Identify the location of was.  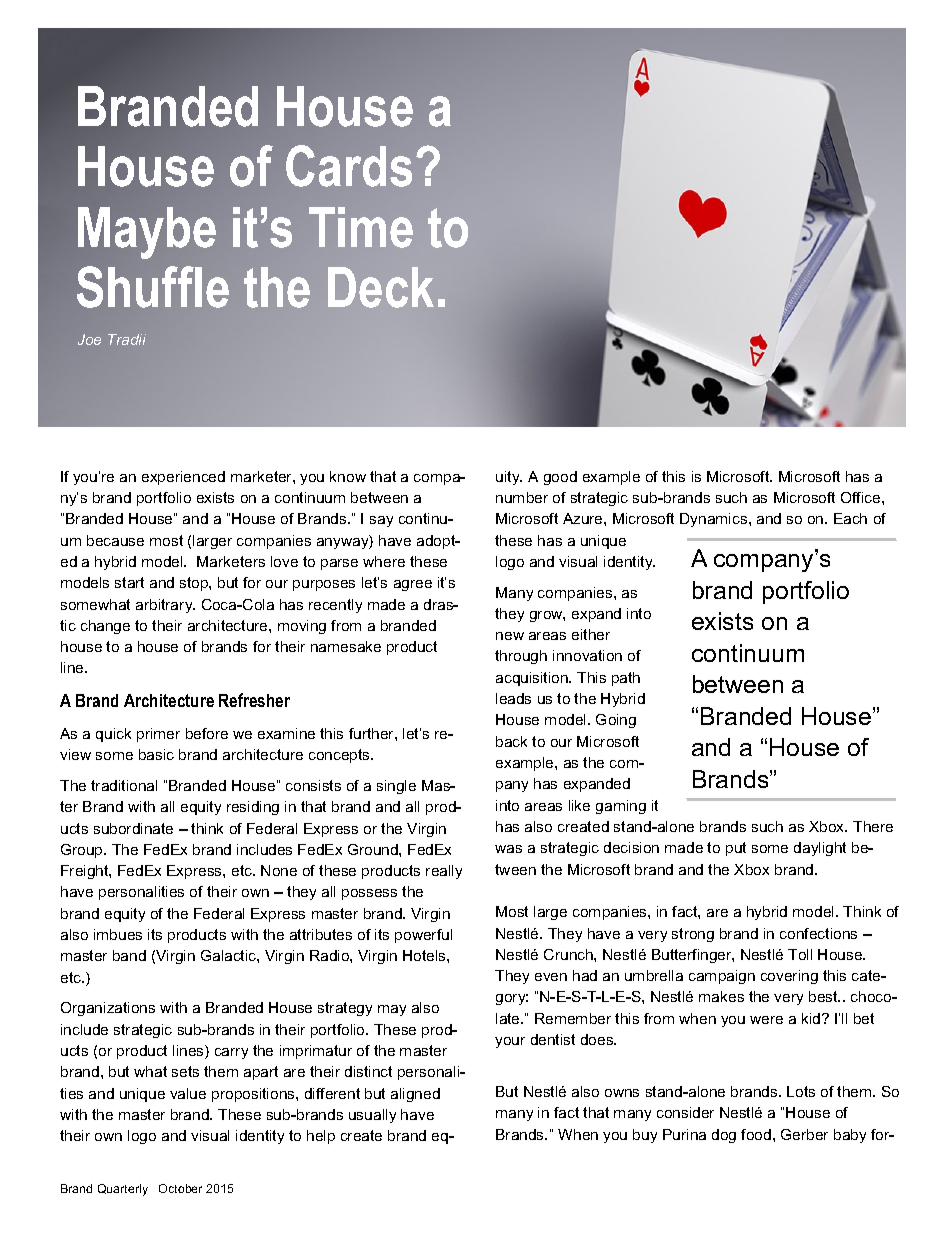
(508, 849).
